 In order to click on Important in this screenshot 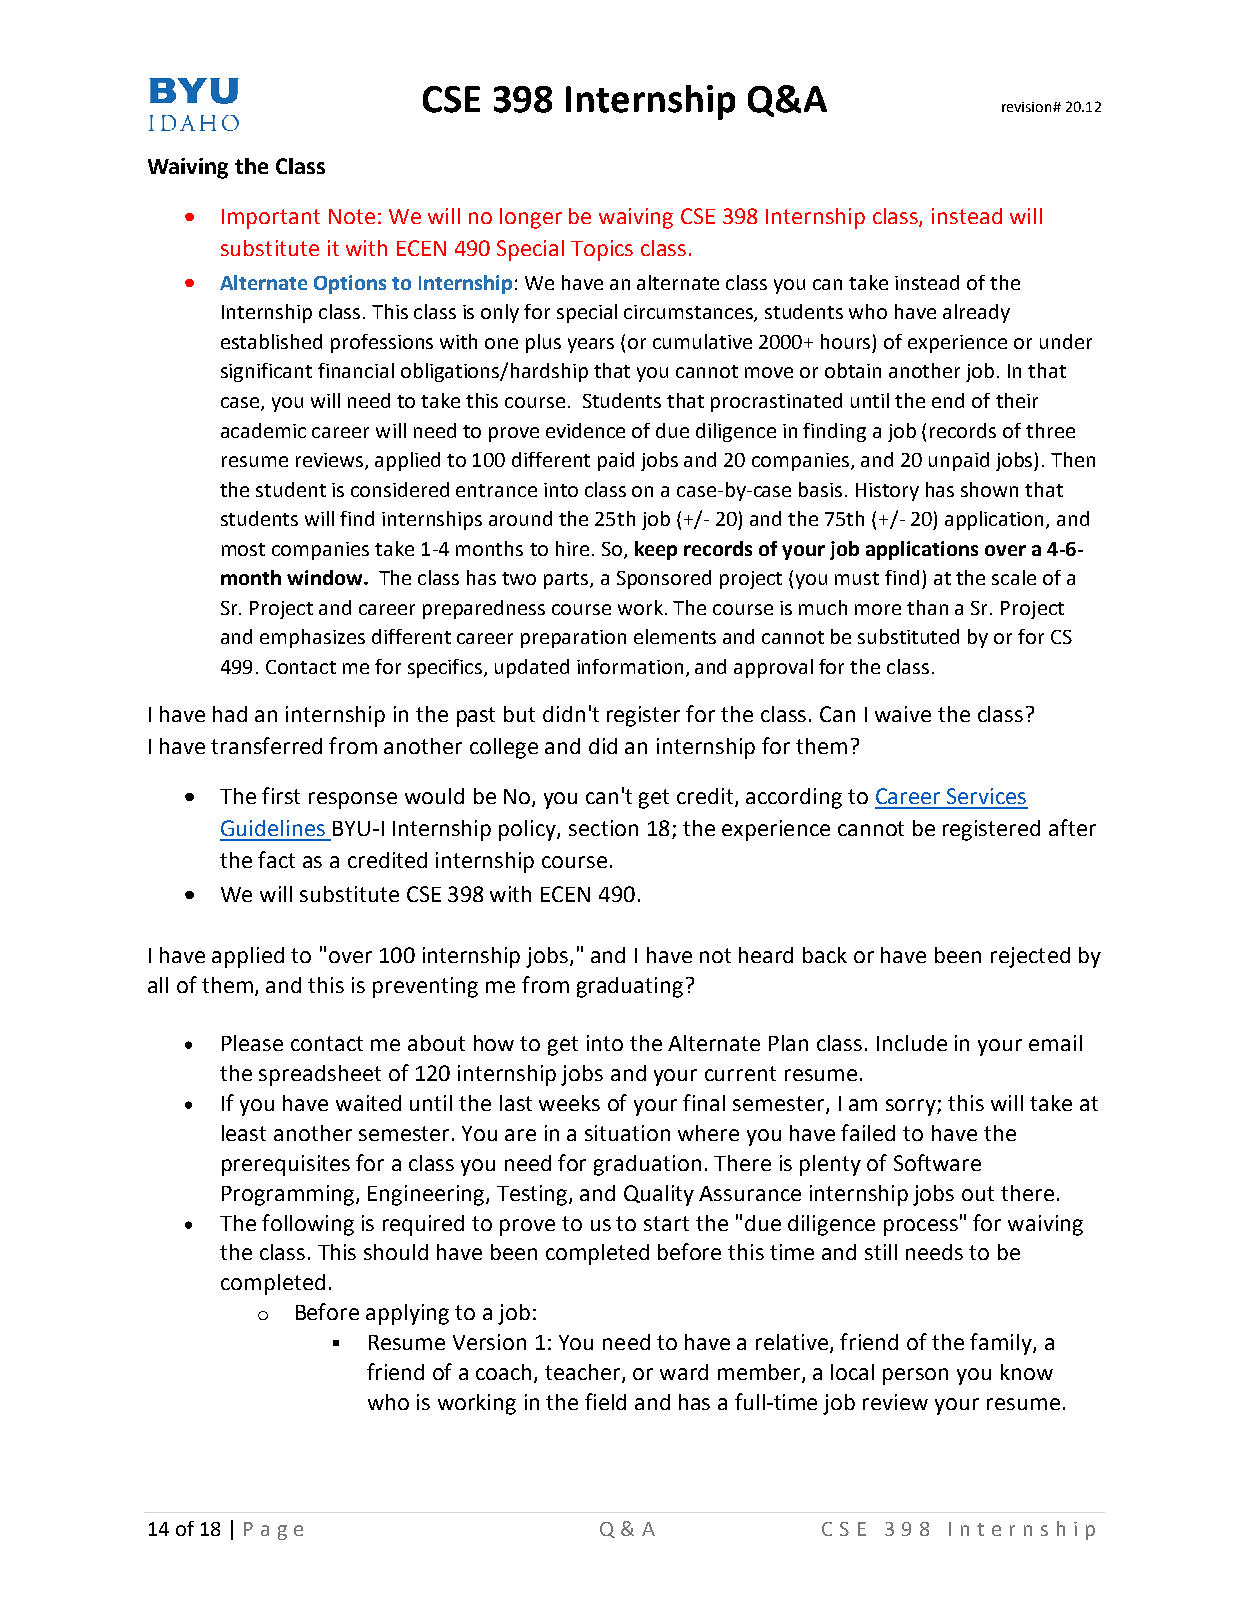, I will do `click(271, 219)`.
